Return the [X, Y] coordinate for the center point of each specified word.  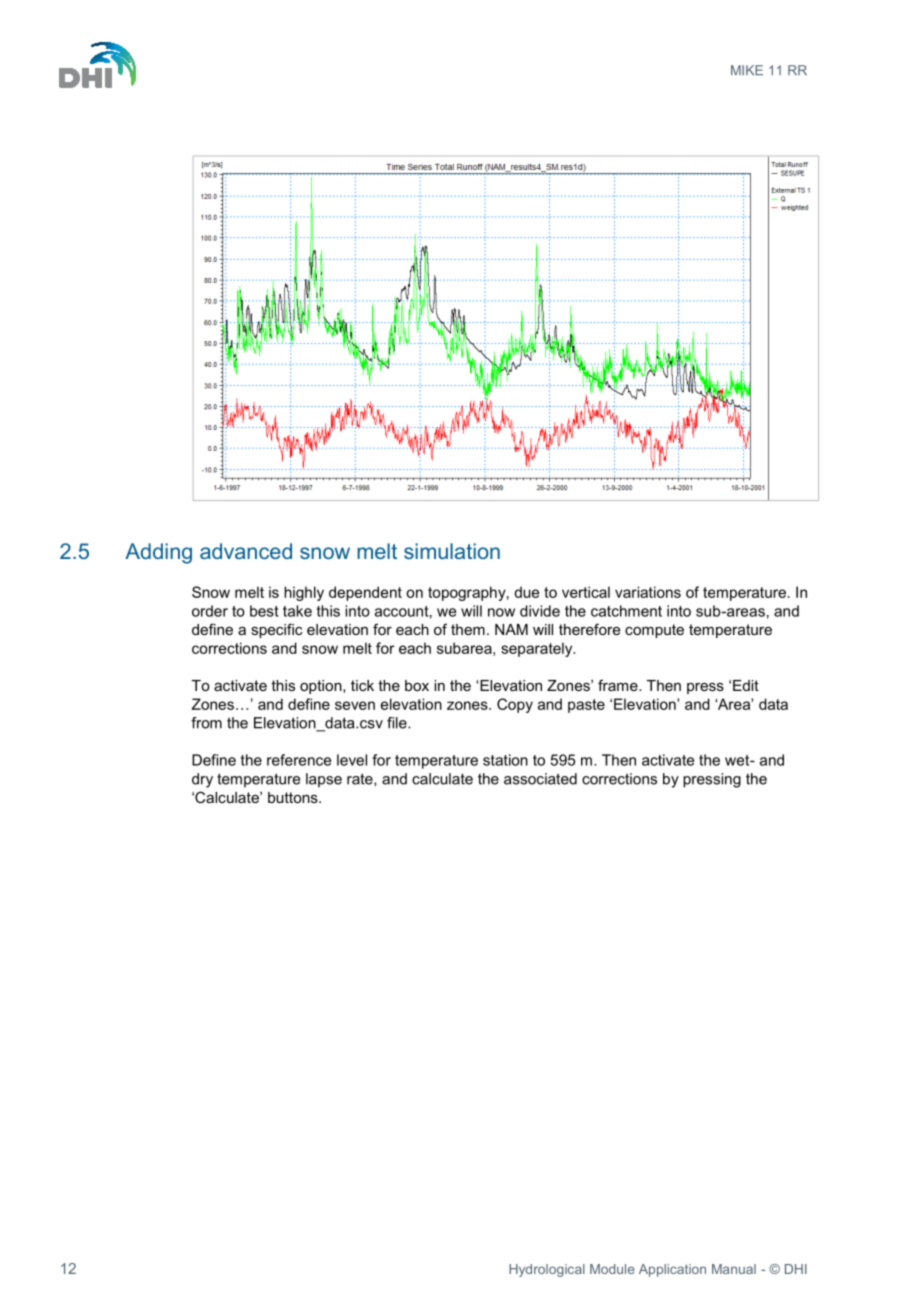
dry [202, 780]
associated [540, 779]
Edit [746, 685]
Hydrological [547, 1270]
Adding [158, 553]
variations [648, 592]
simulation [452, 551]
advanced [246, 551]
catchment [626, 611]
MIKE [747, 70]
